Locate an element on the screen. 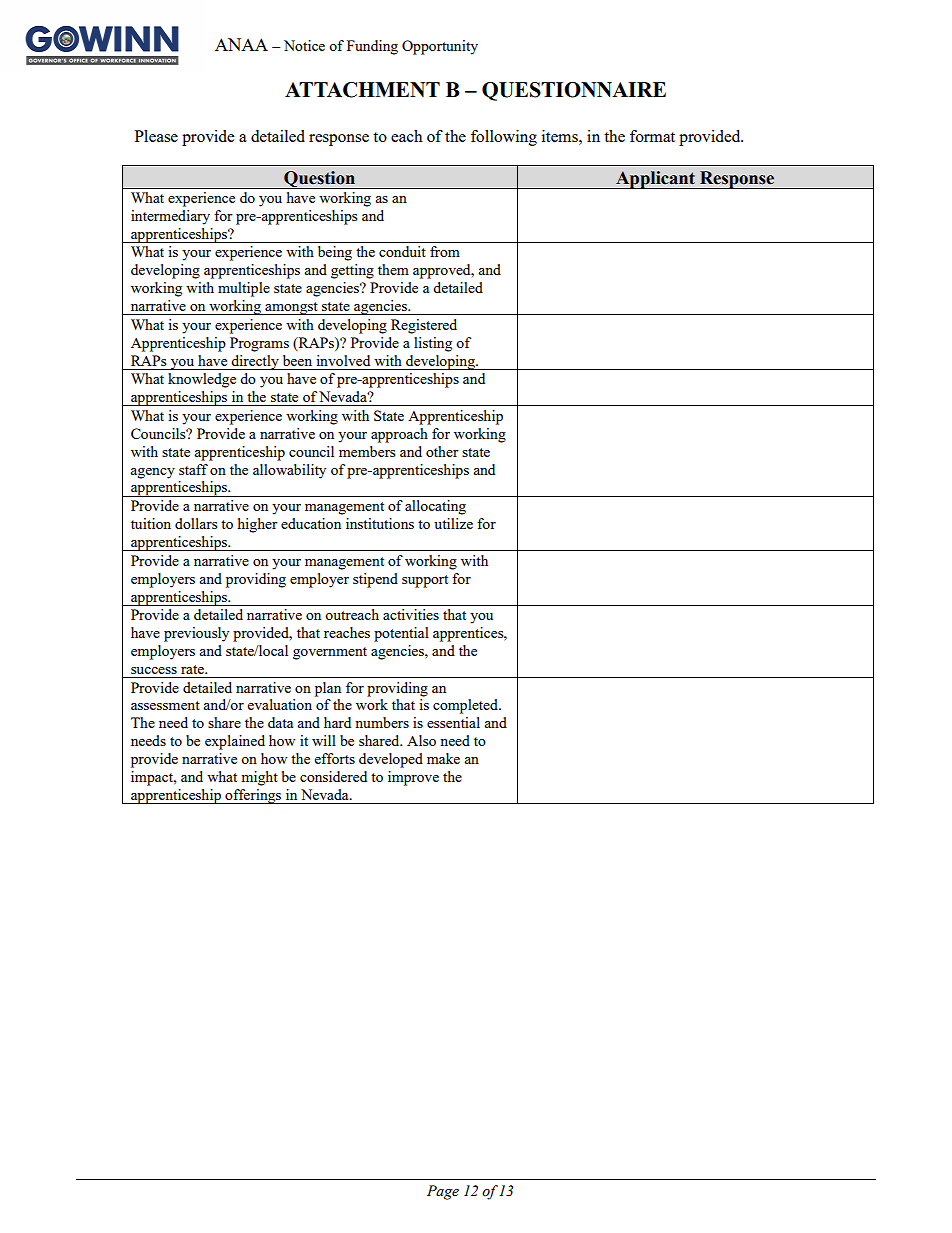 This screenshot has height=1233, width=952. Registered is located at coordinates (424, 326).
